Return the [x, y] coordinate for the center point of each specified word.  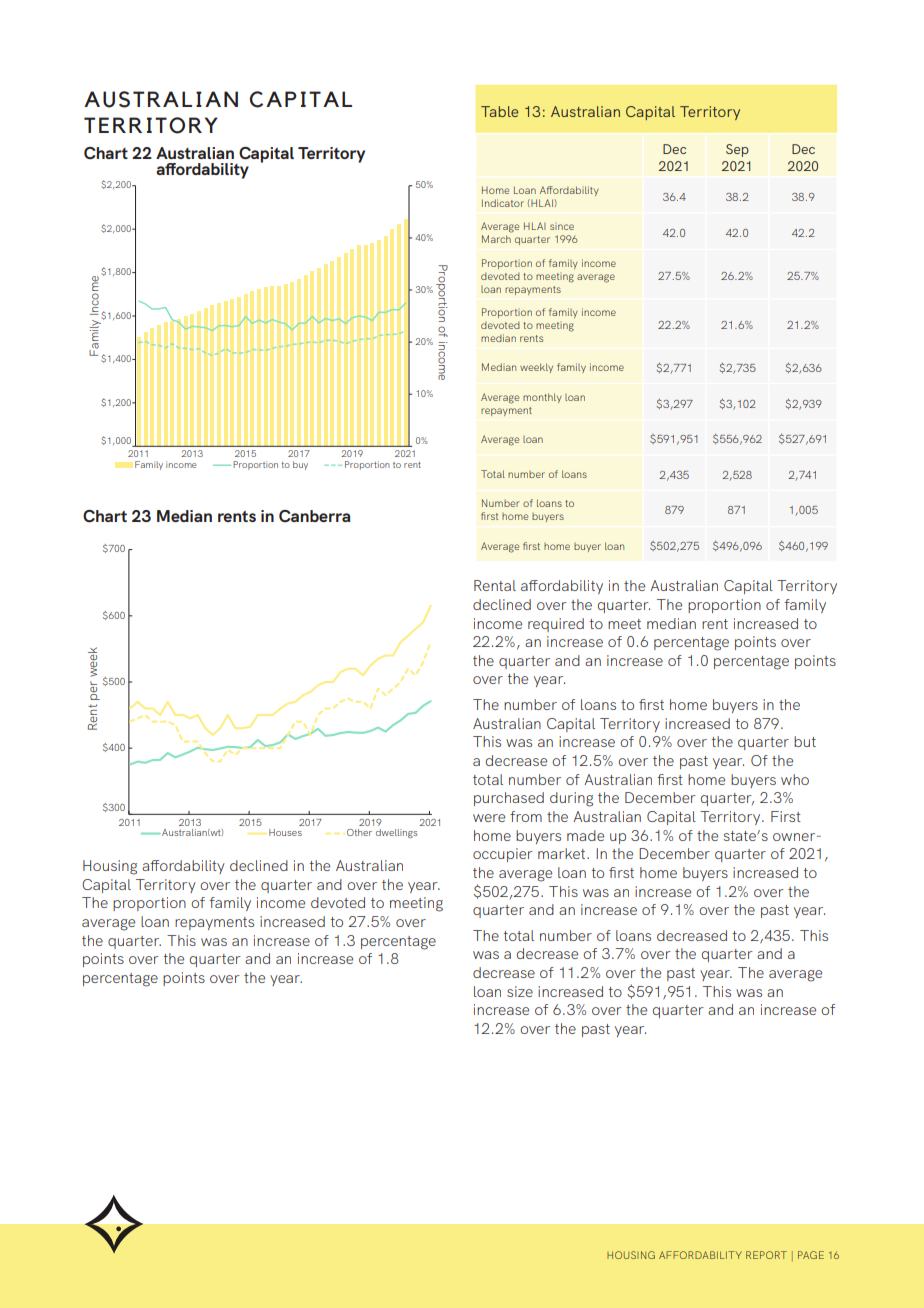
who [795, 779]
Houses [285, 832]
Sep [737, 150]
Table [500, 111]
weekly [536, 368]
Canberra [314, 516]
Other [359, 832]
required [556, 625]
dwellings [397, 833]
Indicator [503, 203]
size [520, 991]
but [805, 741]
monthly [542, 398]
